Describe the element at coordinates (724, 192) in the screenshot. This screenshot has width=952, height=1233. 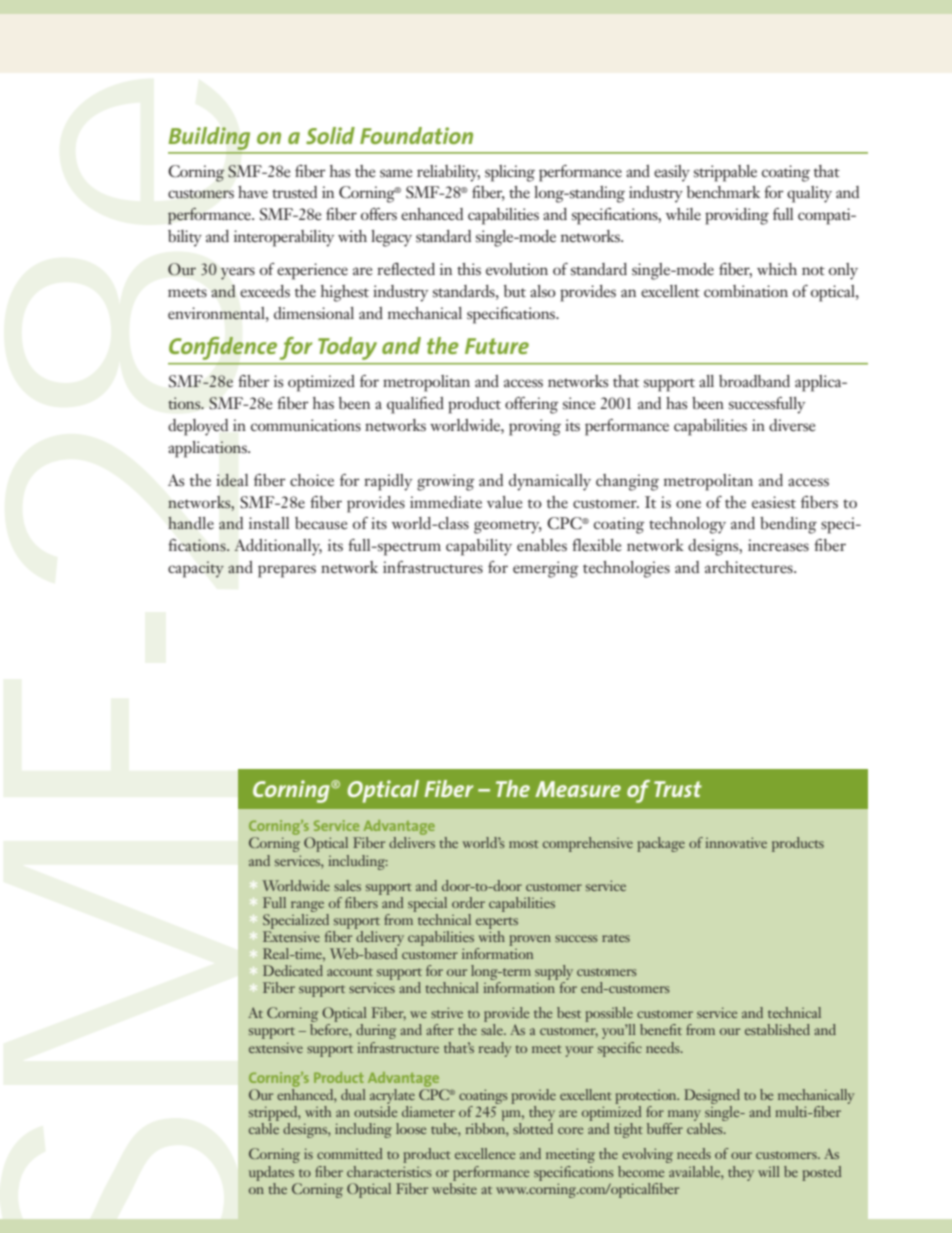
I see `benchmark` at that location.
